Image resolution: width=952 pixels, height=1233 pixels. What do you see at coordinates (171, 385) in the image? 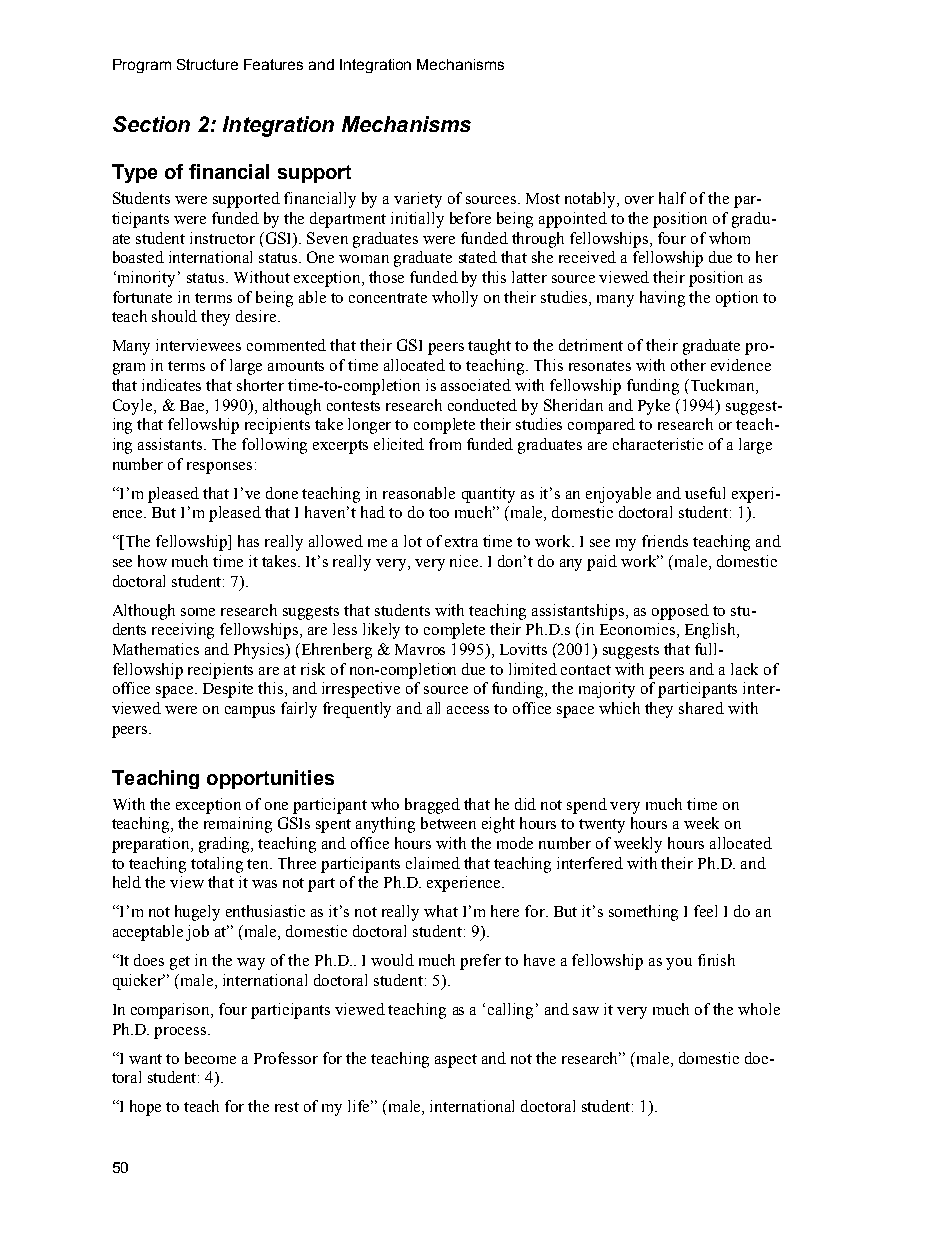
I see `indicates` at bounding box center [171, 385].
